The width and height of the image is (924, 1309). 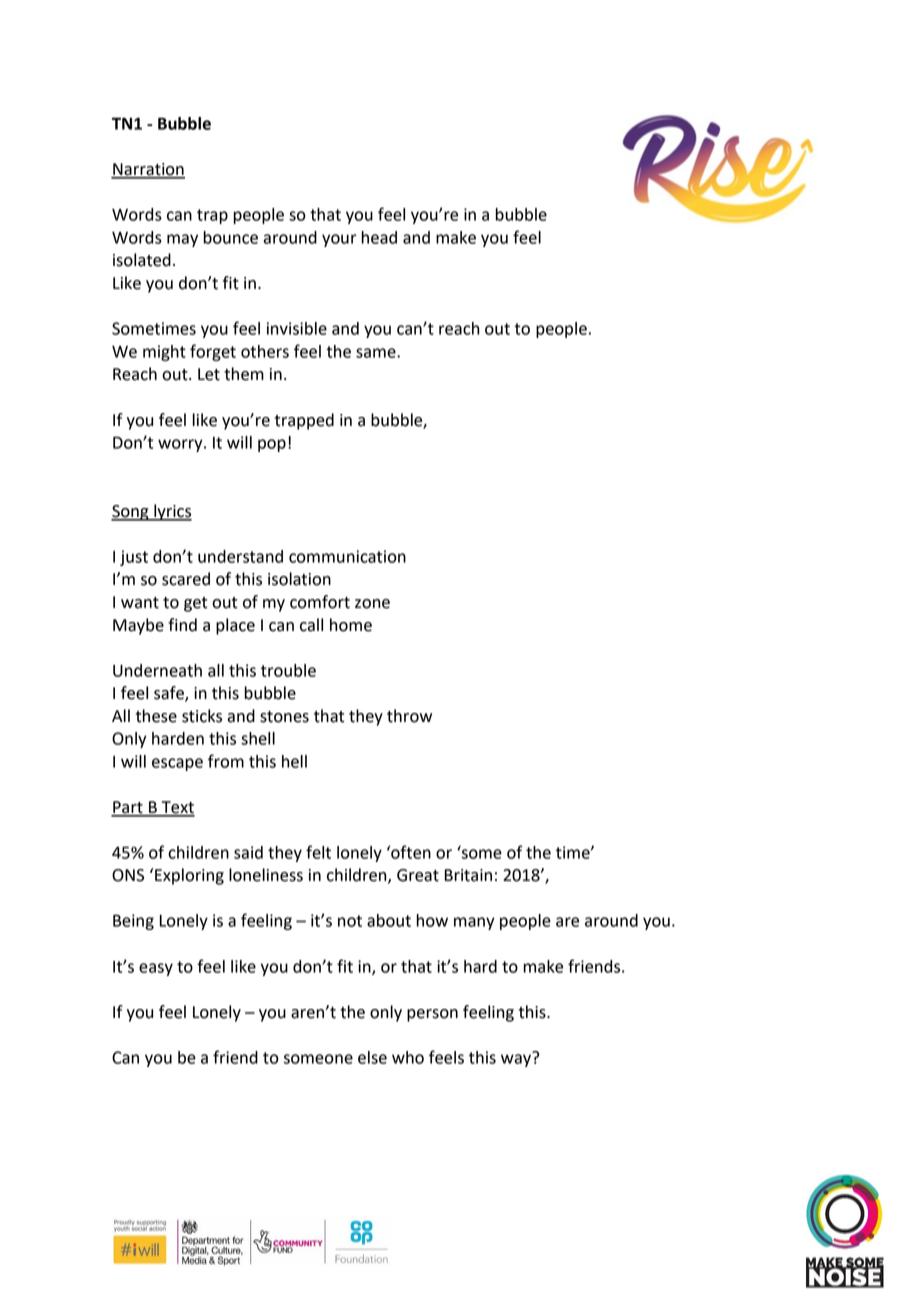 What do you see at coordinates (320, 602) in the image?
I see `comfort` at bounding box center [320, 602].
